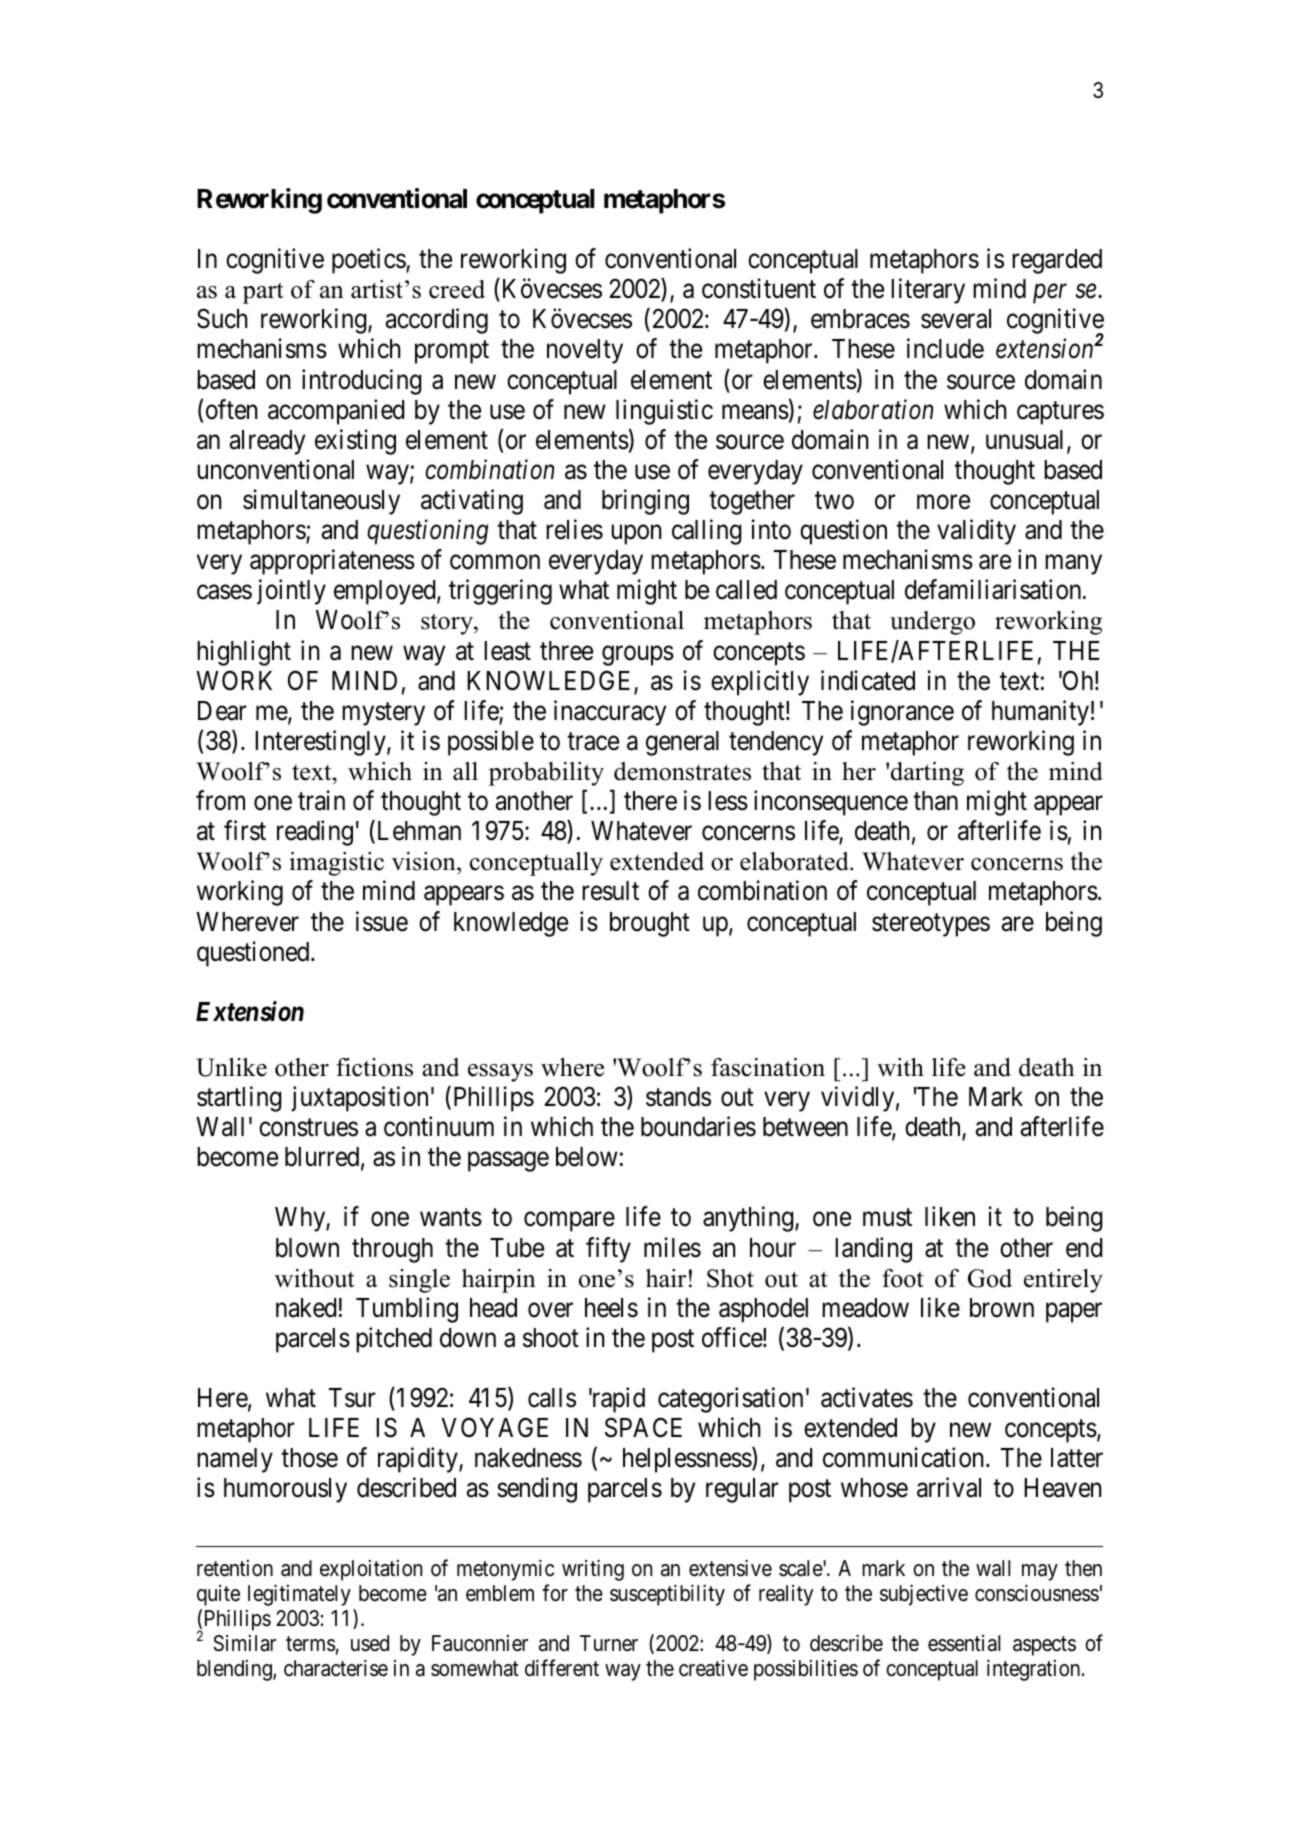 Image resolution: width=1299 pixels, height=1837 pixels. I want to click on novelty, so click(585, 351).
